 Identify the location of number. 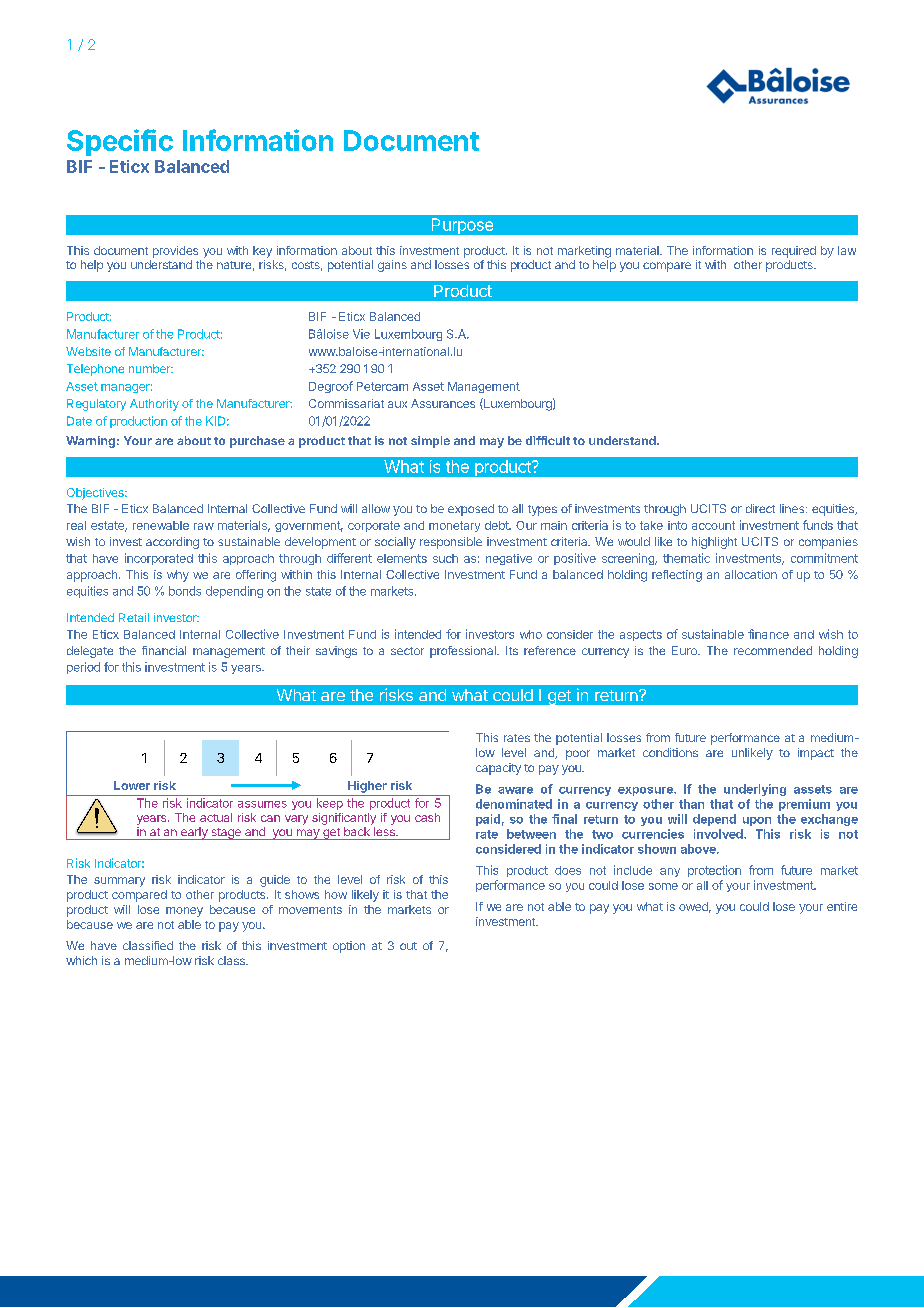
(151, 368).
